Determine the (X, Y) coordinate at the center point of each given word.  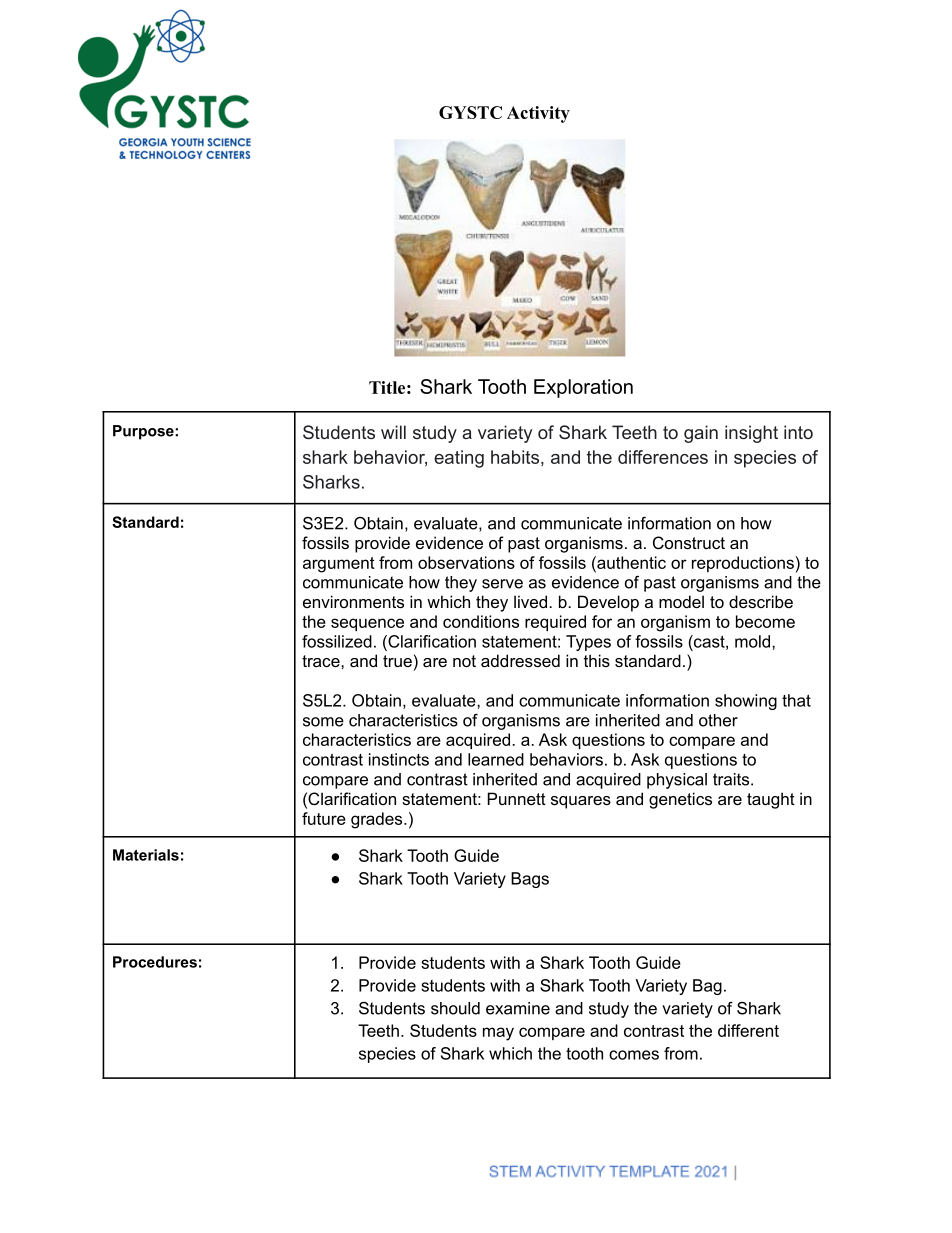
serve (502, 584)
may (498, 1034)
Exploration (583, 388)
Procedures (155, 962)
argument (339, 565)
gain (701, 434)
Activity (538, 114)
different (748, 1030)
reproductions (743, 564)
